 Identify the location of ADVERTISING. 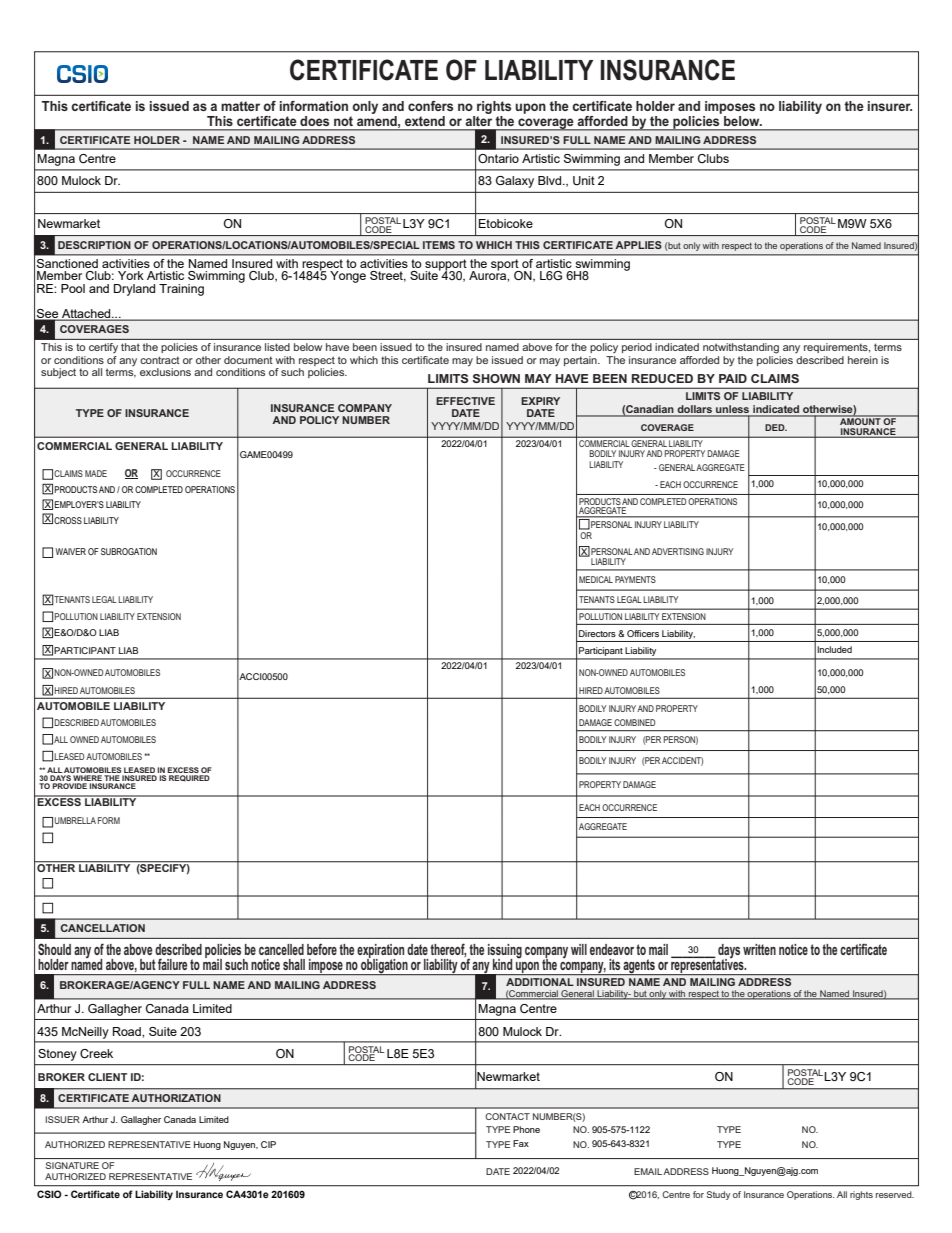
(678, 551).
